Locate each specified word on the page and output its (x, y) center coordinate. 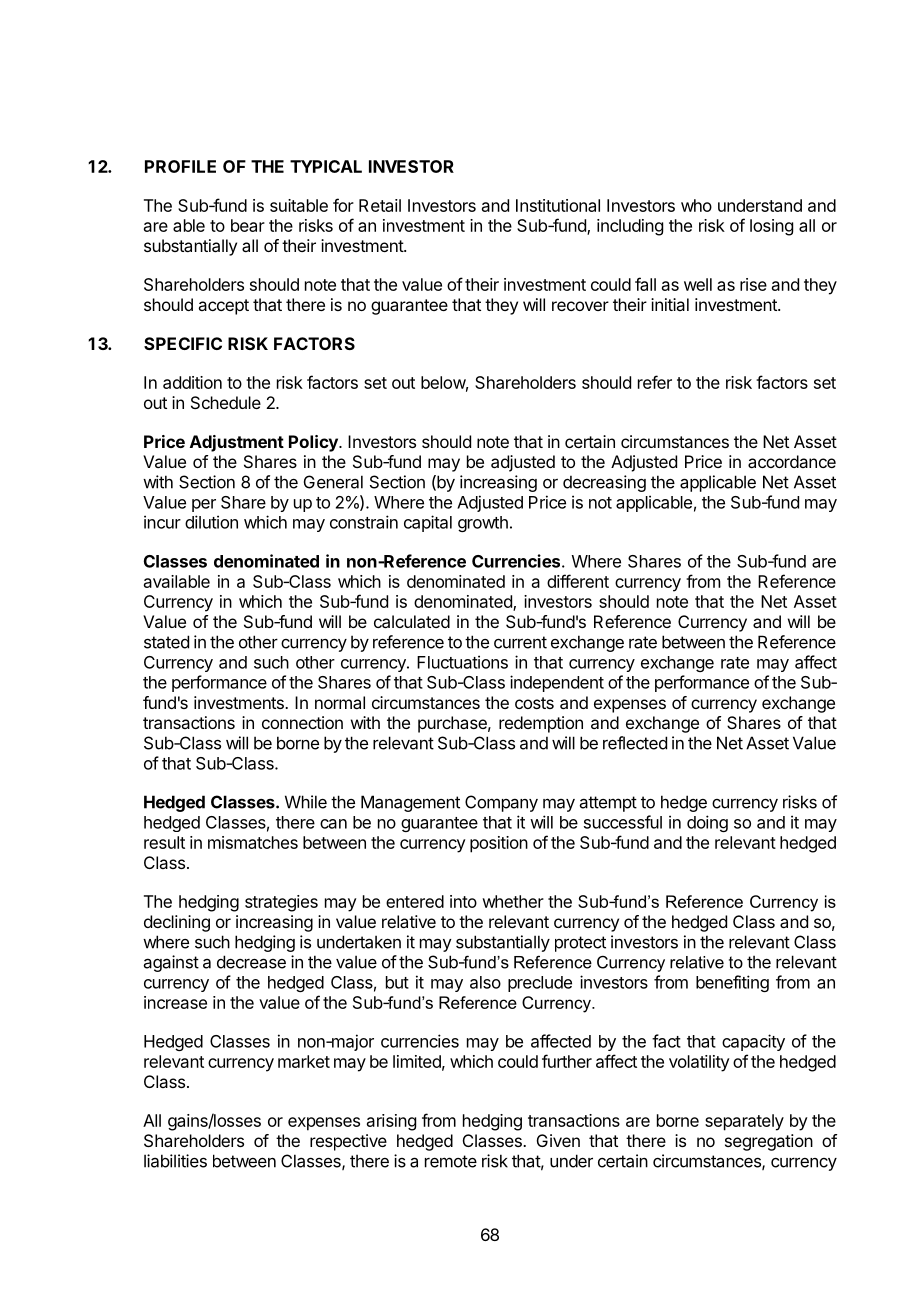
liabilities (175, 1161)
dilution (211, 522)
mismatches (253, 842)
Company (501, 803)
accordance (792, 461)
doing (707, 823)
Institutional (558, 205)
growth (483, 524)
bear (248, 225)
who (696, 205)
